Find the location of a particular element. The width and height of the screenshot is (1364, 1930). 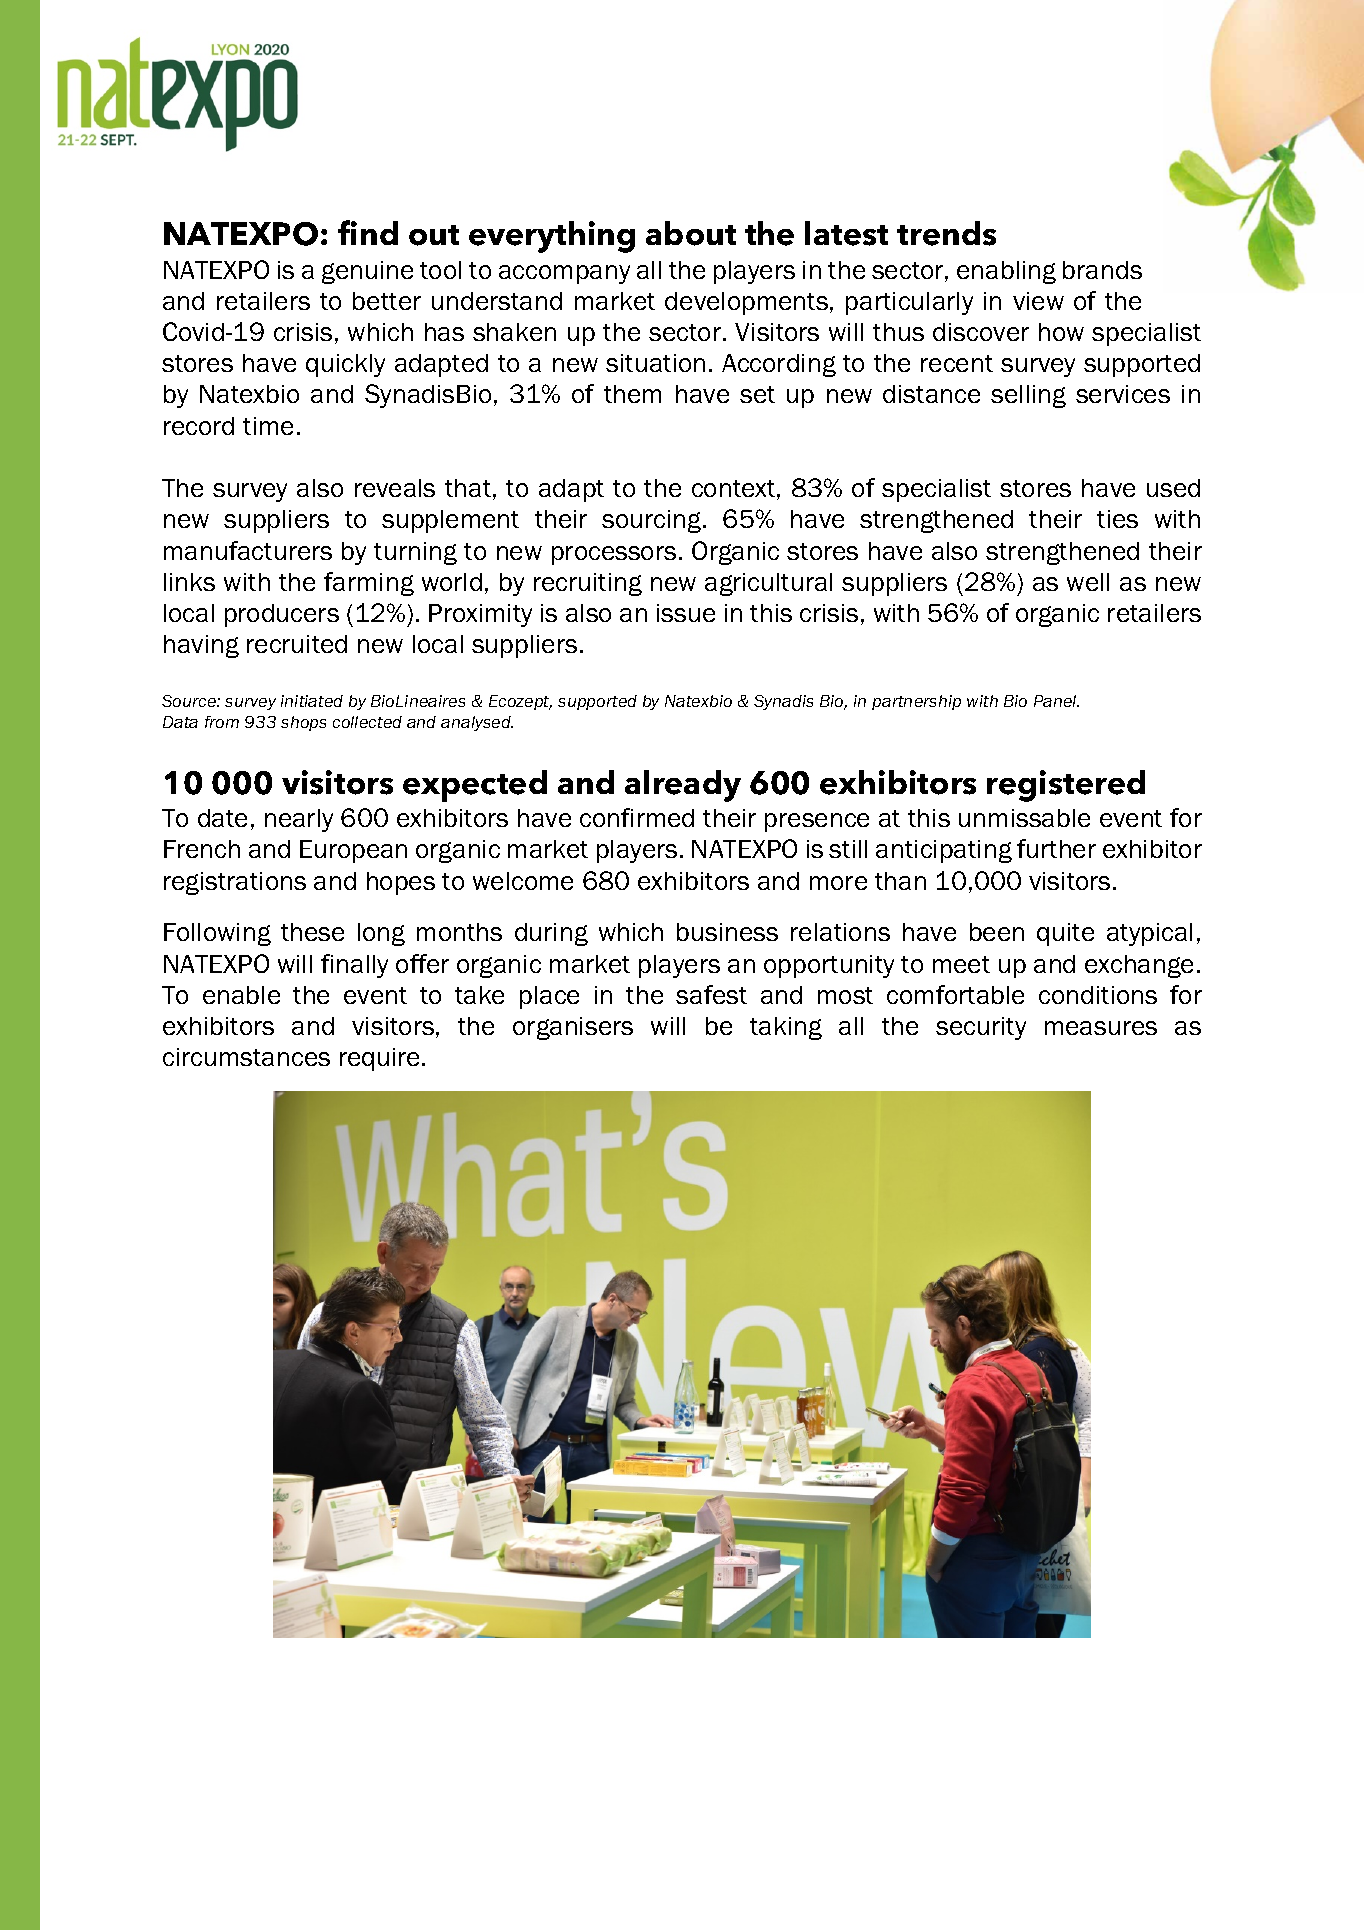

about is located at coordinates (691, 233).
